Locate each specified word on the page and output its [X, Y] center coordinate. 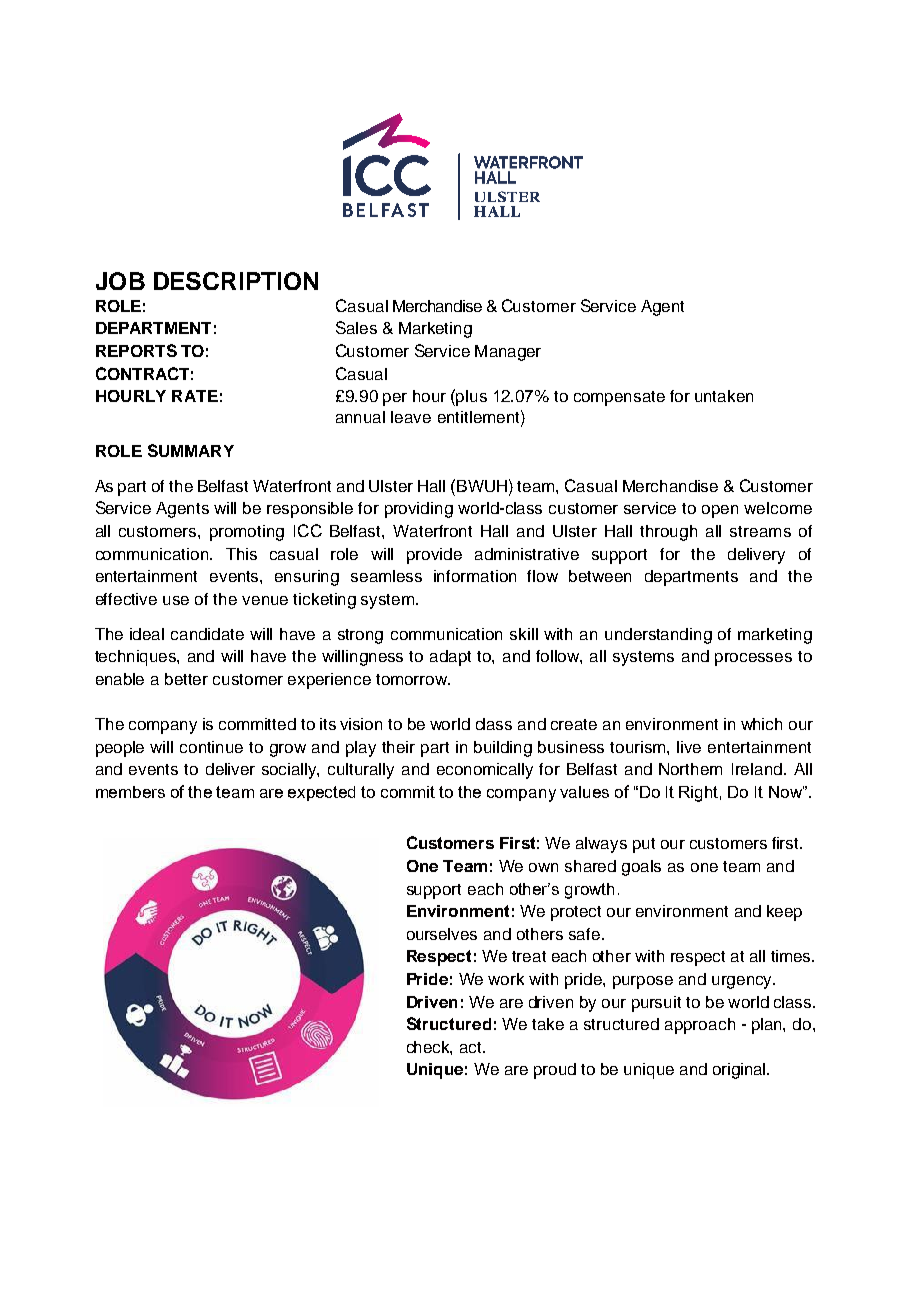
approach [700, 1026]
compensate [619, 398]
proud [555, 1071]
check [429, 1048]
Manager [508, 353]
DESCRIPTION [236, 281]
